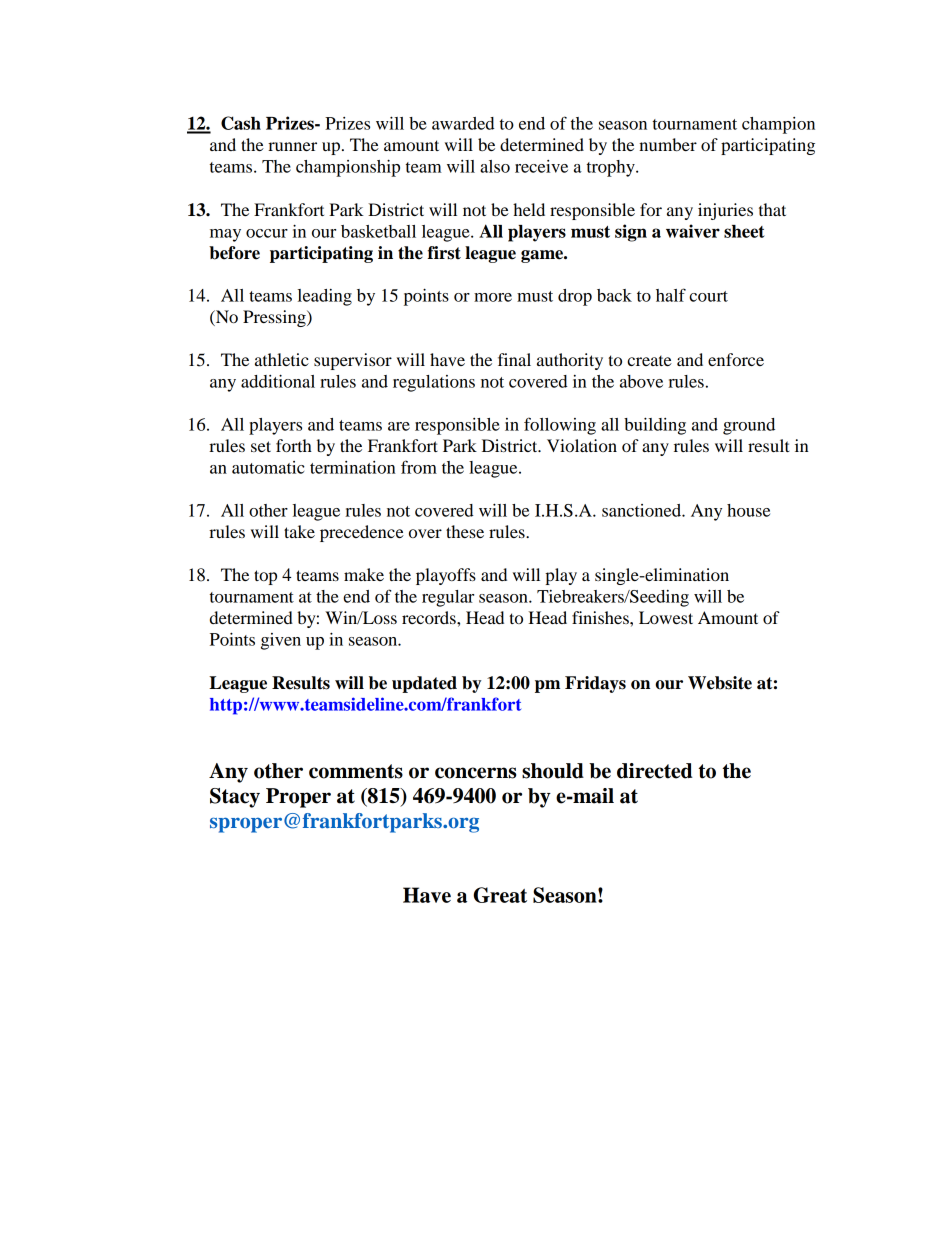  I want to click on directed, so click(655, 771).
